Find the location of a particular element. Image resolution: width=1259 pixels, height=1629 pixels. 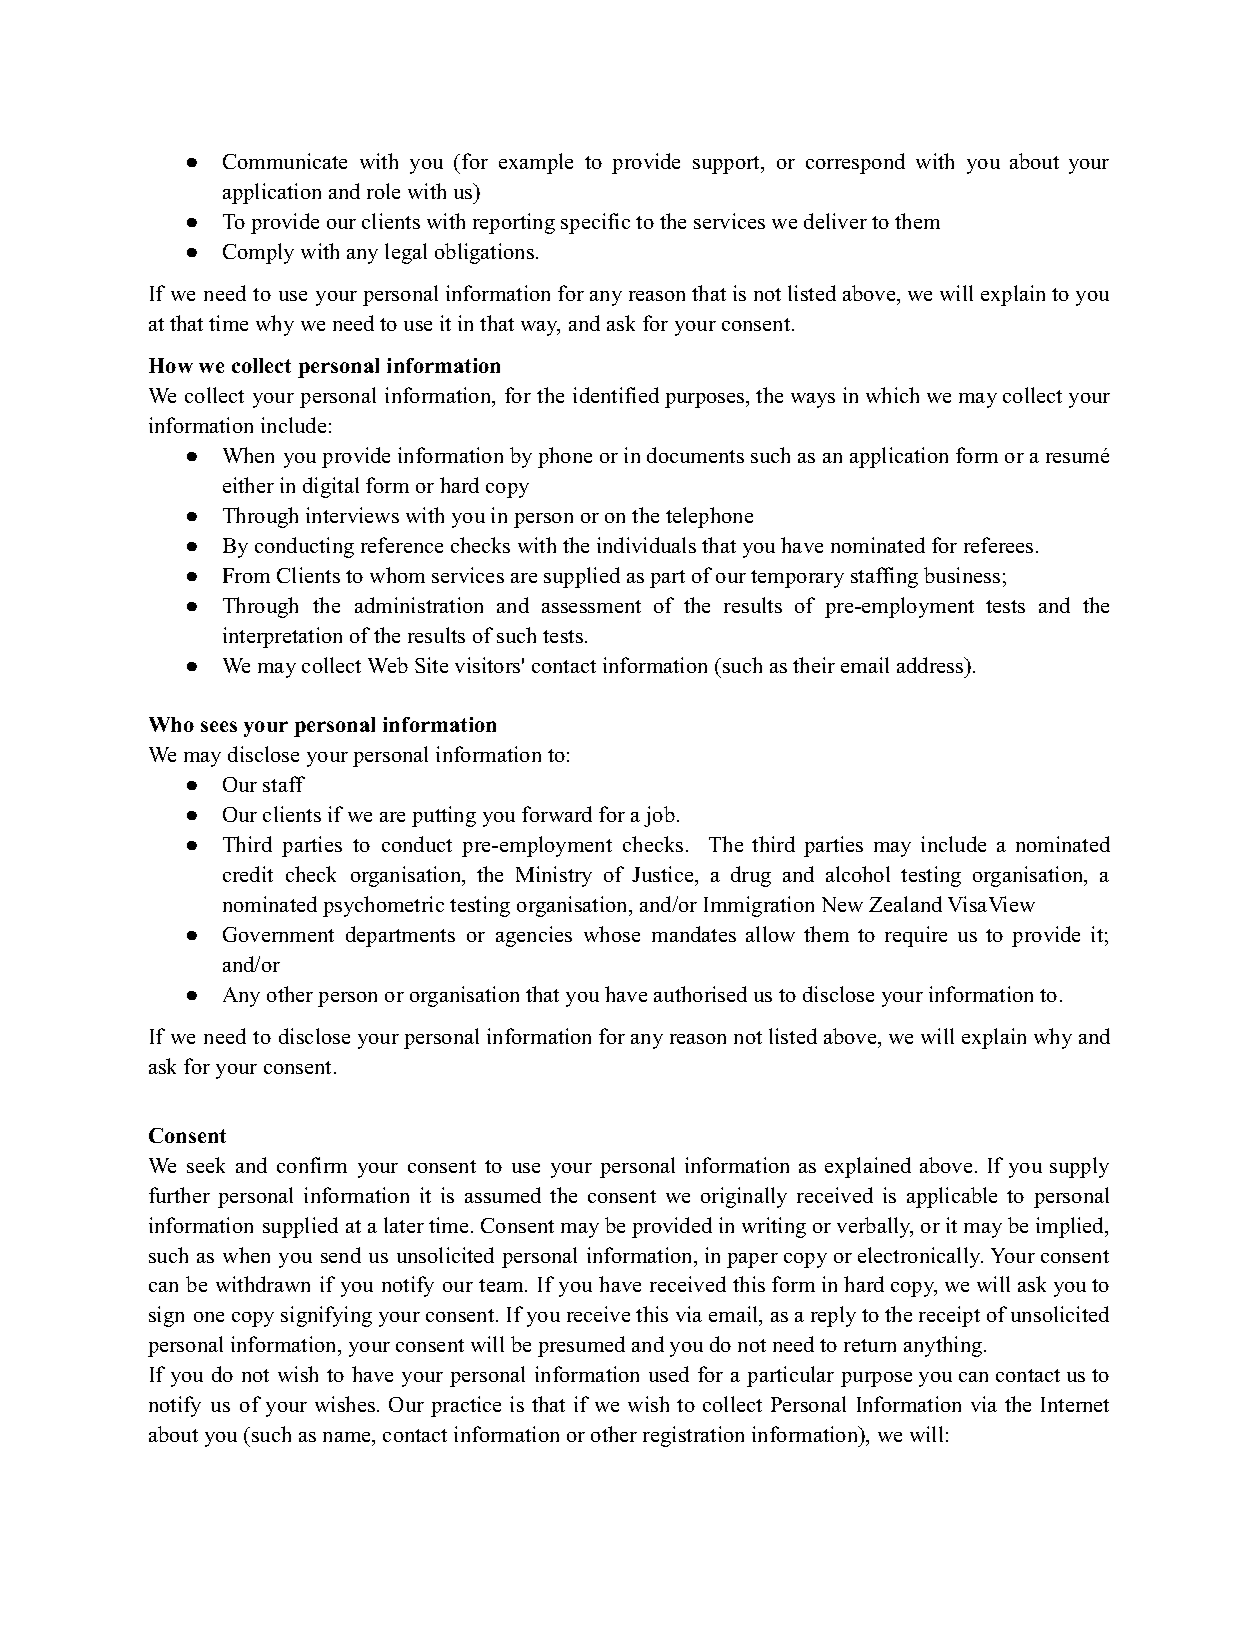

Communicate is located at coordinates (285, 161).
